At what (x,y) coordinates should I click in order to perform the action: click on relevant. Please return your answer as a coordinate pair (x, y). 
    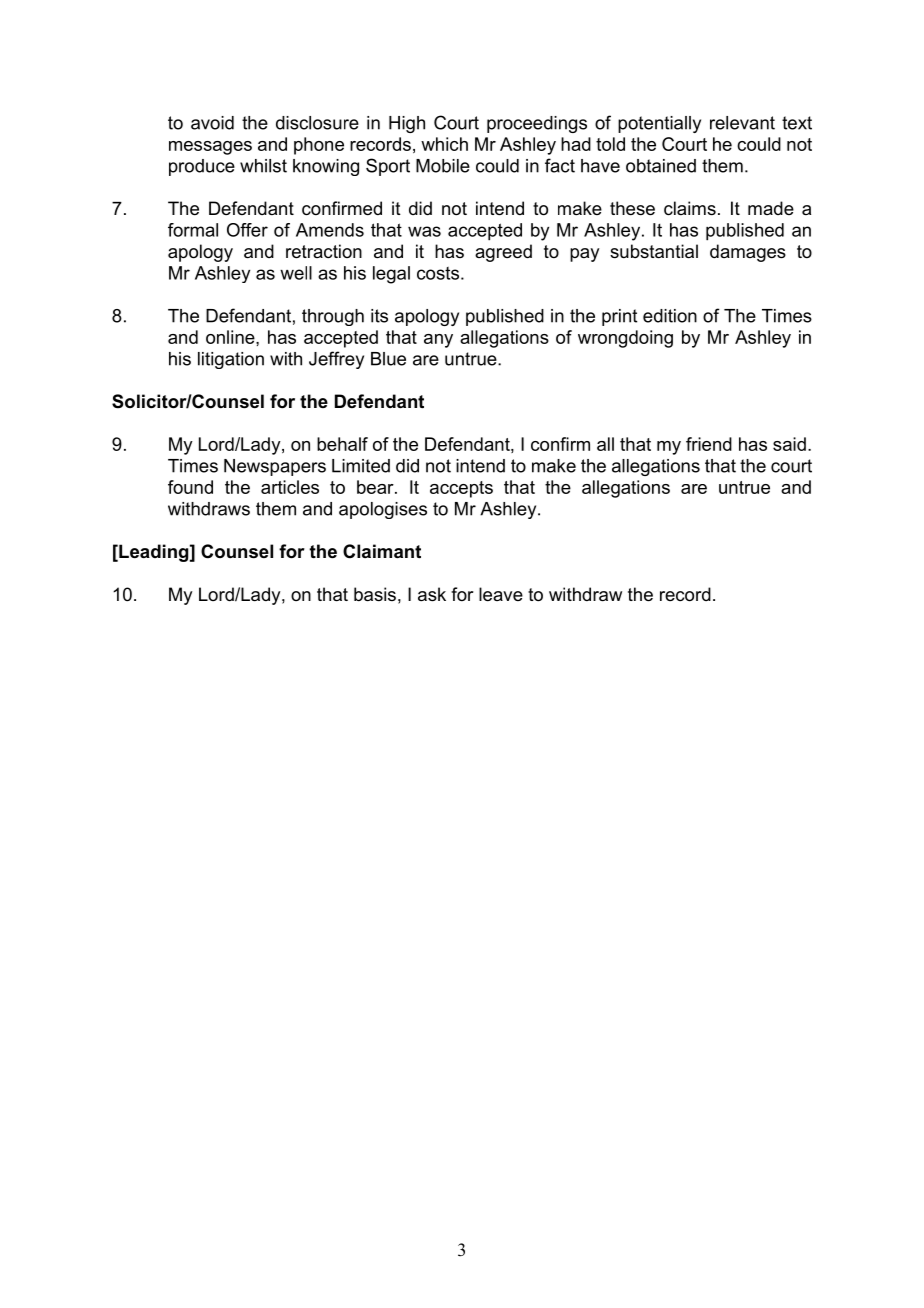
    Looking at the image, I should click on (742, 123).
